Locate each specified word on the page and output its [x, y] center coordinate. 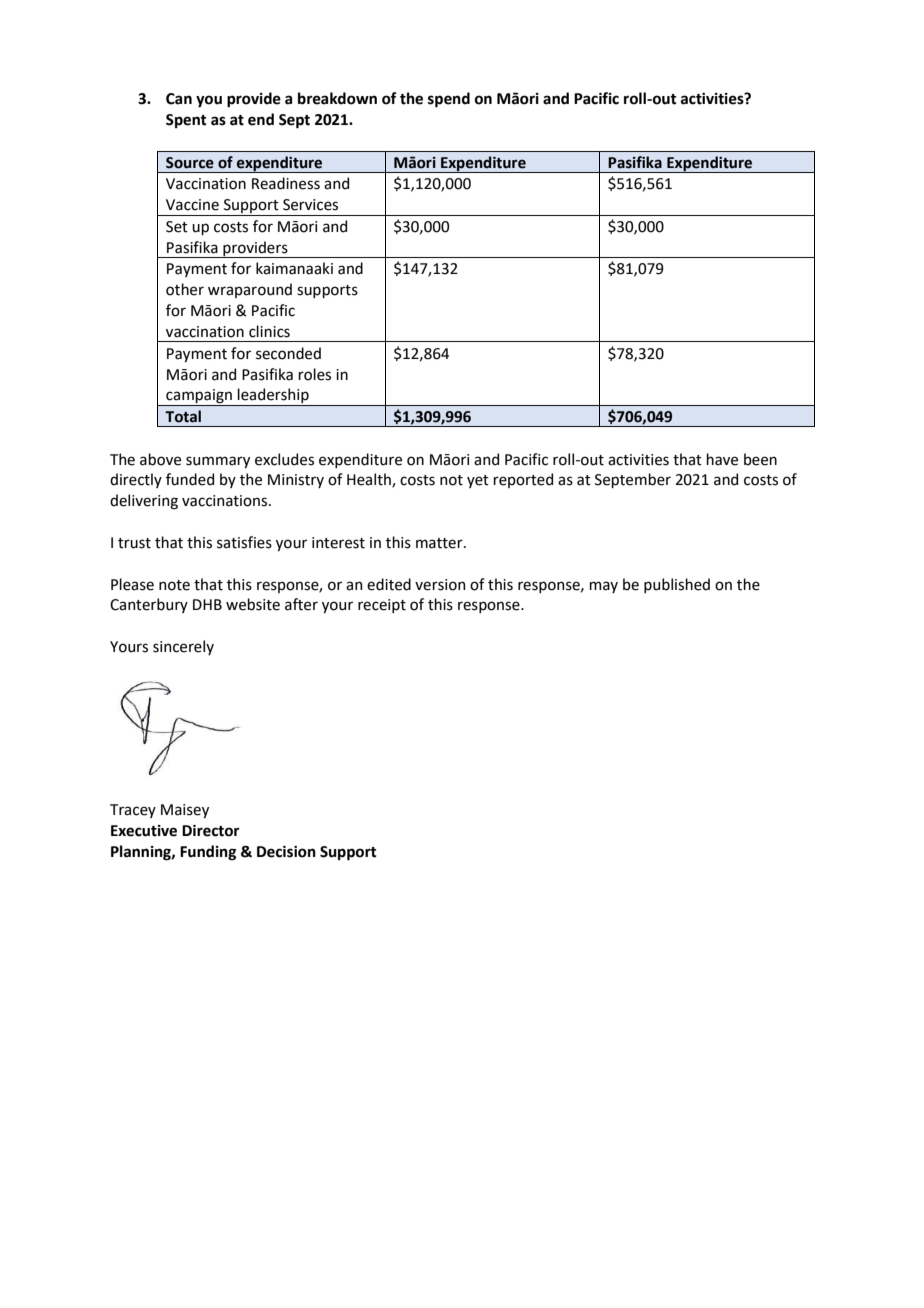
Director [211, 831]
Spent [186, 121]
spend [449, 100]
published [677, 585]
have [722, 459]
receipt [382, 606]
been [760, 459]
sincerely [183, 647]
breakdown [337, 98]
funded [190, 479]
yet [478, 481]
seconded [288, 353]
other [185, 289]
